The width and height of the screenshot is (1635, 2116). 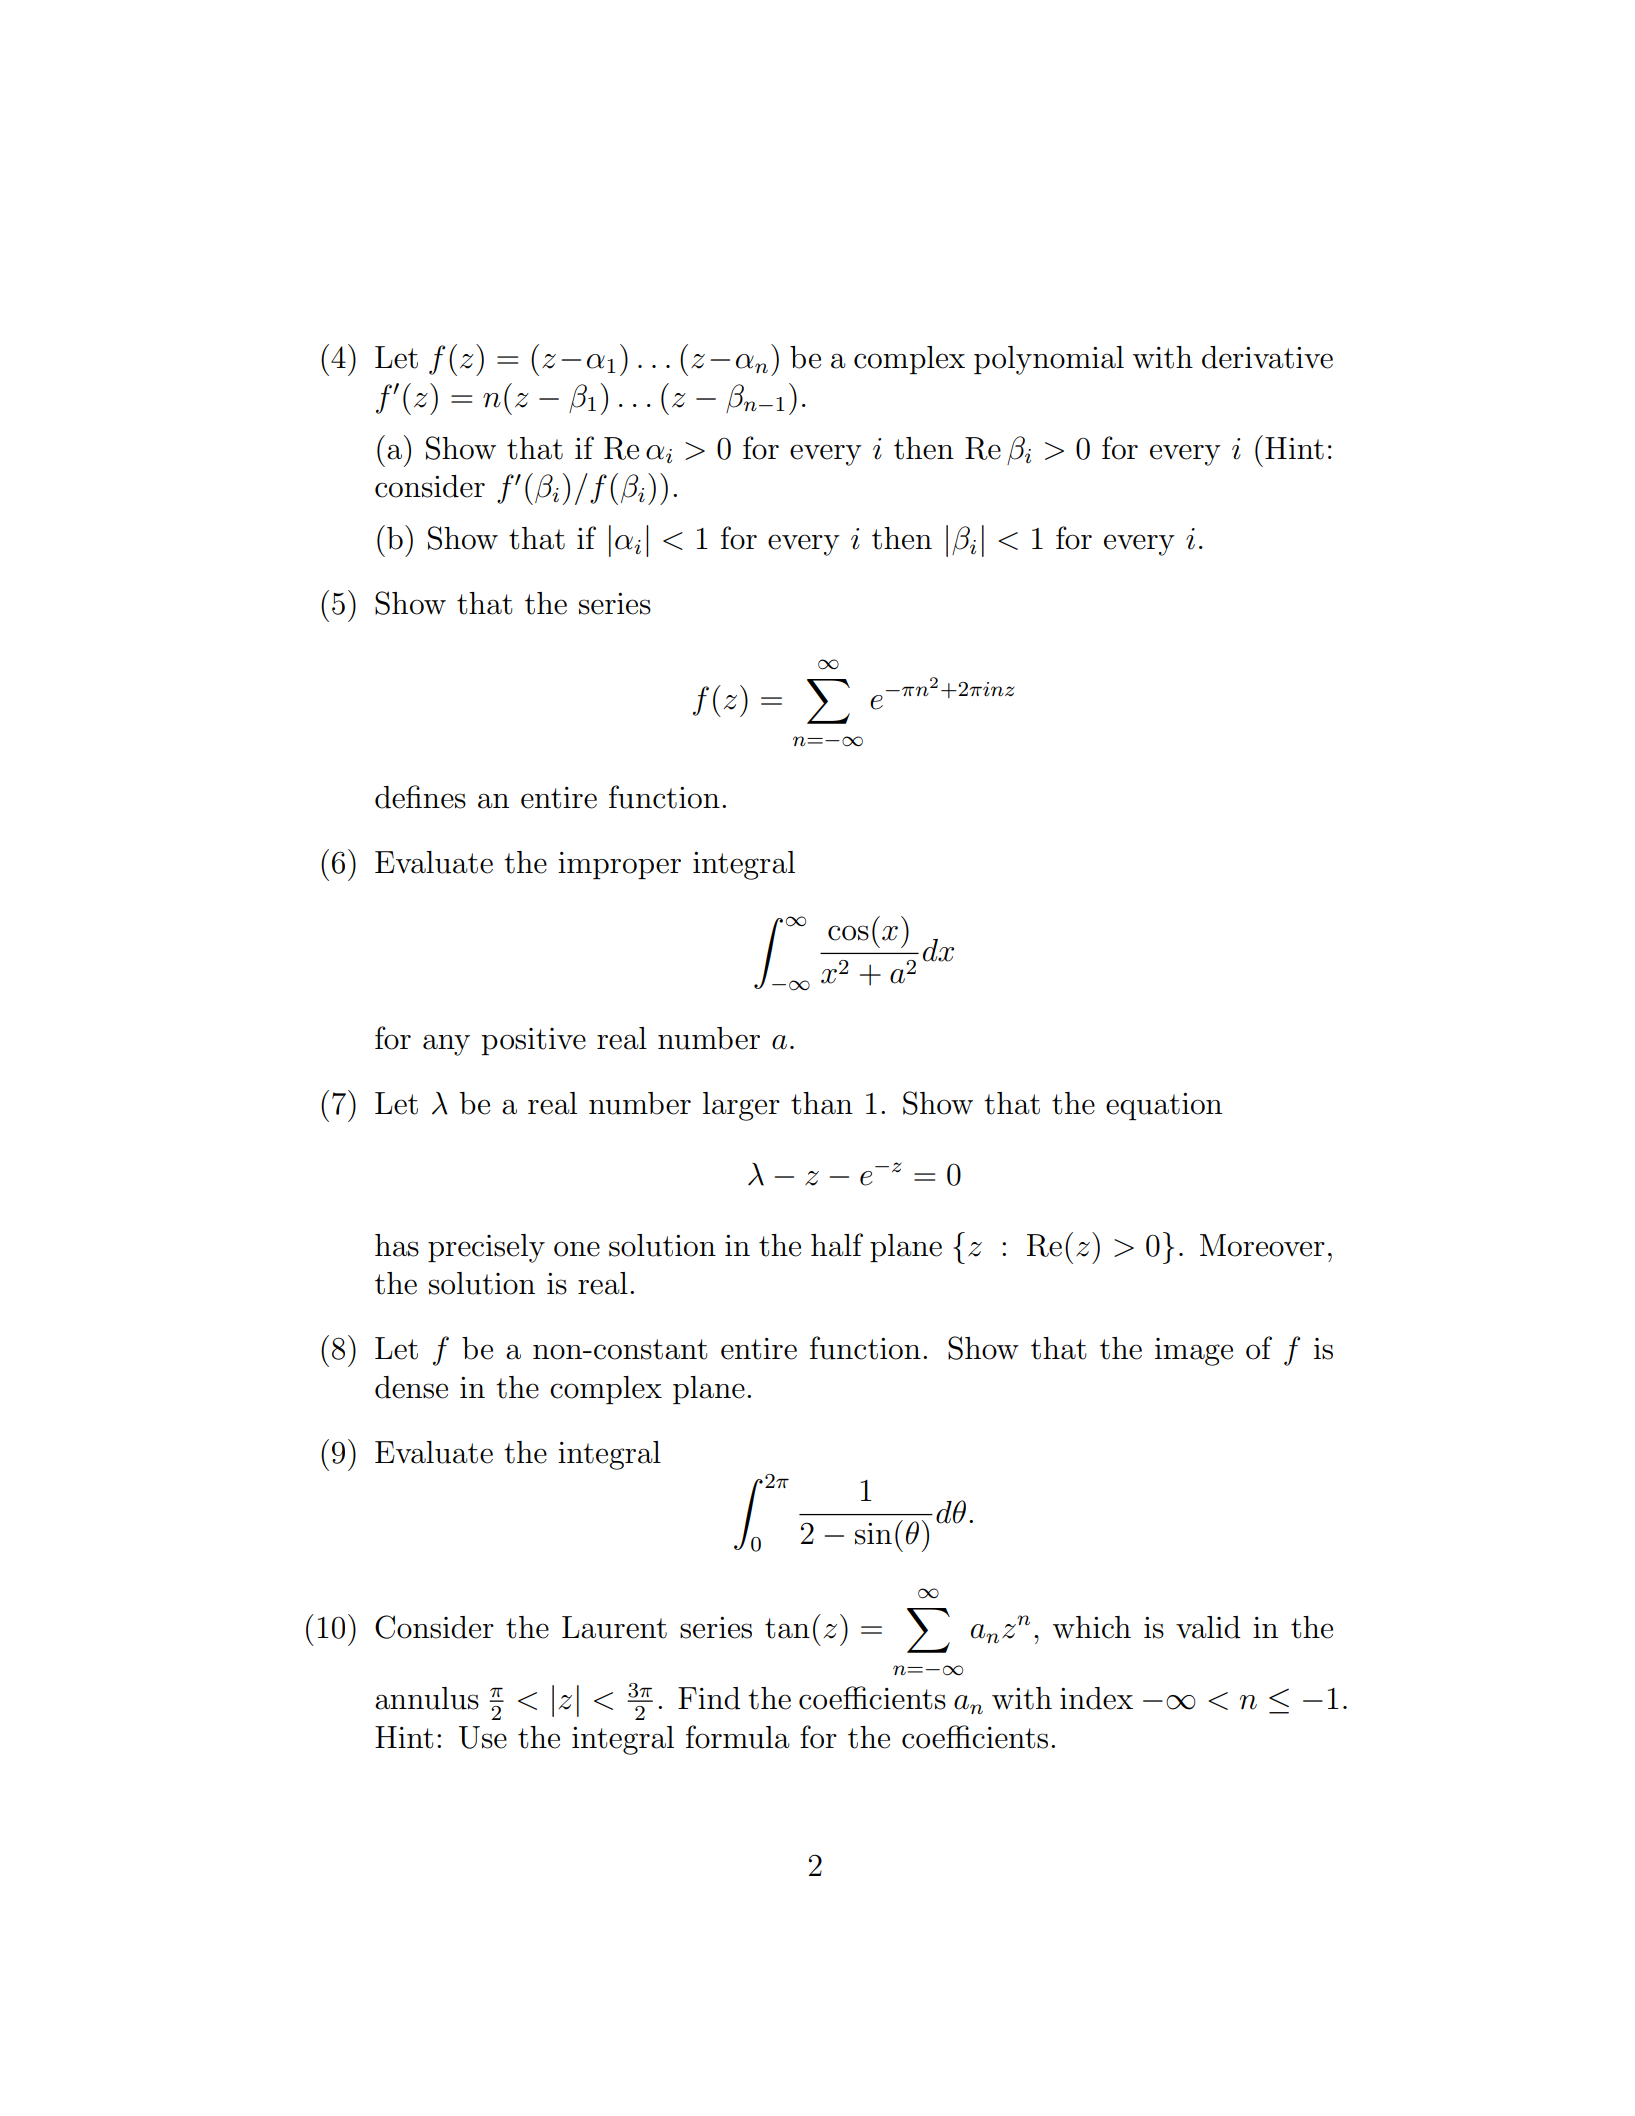 What do you see at coordinates (420, 797) in the screenshot?
I see `defines` at bounding box center [420, 797].
